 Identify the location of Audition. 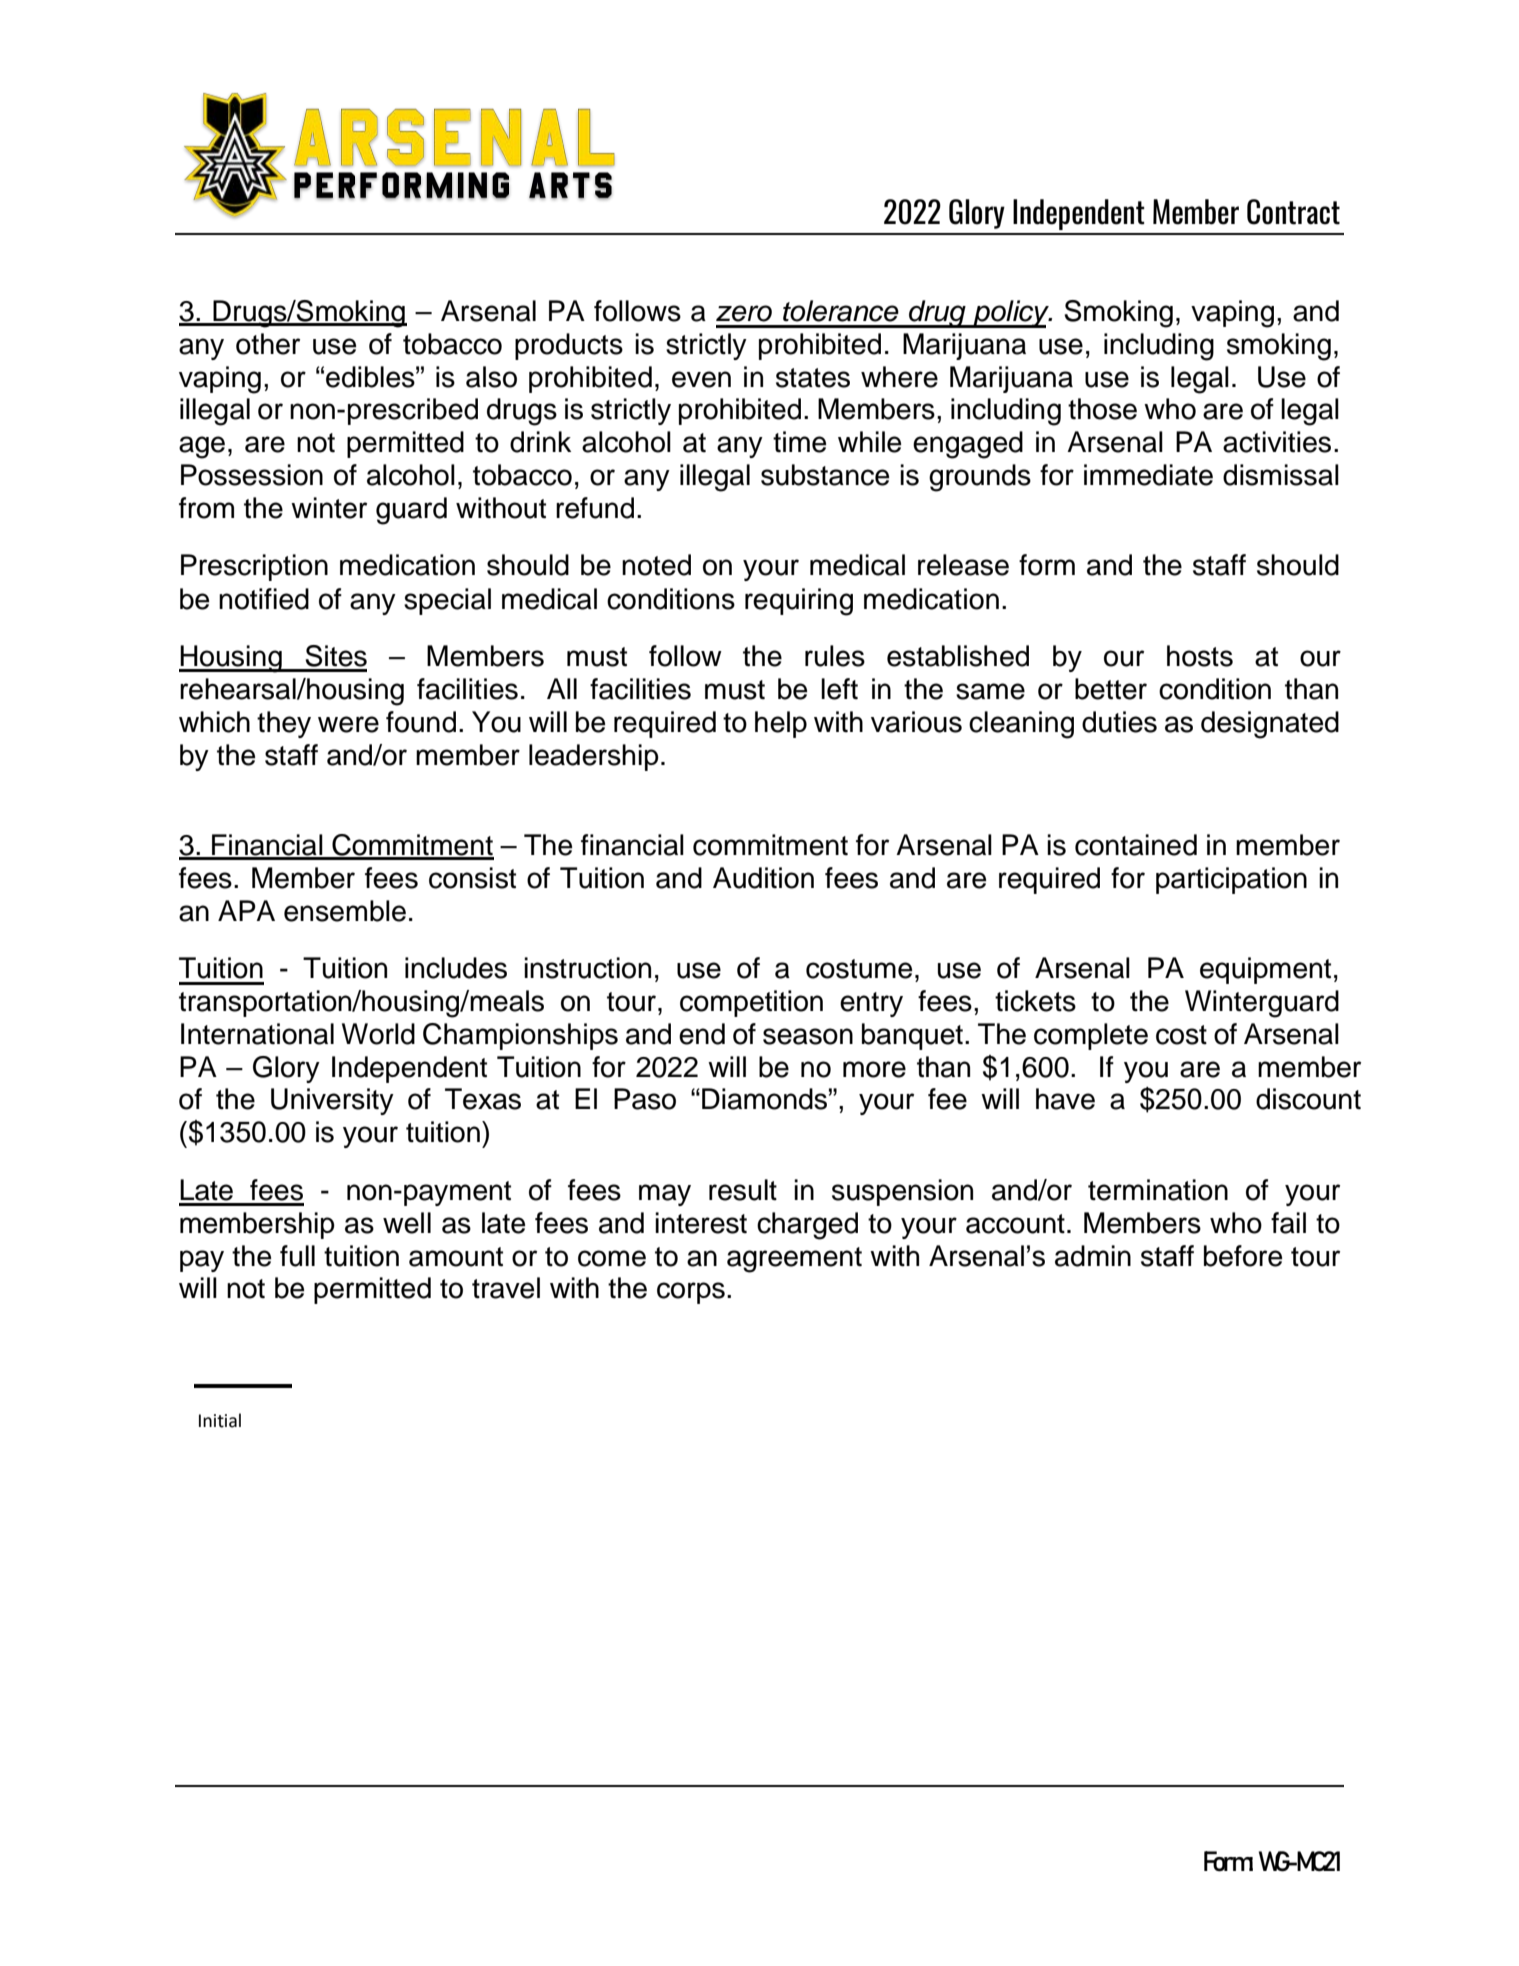
(763, 878).
